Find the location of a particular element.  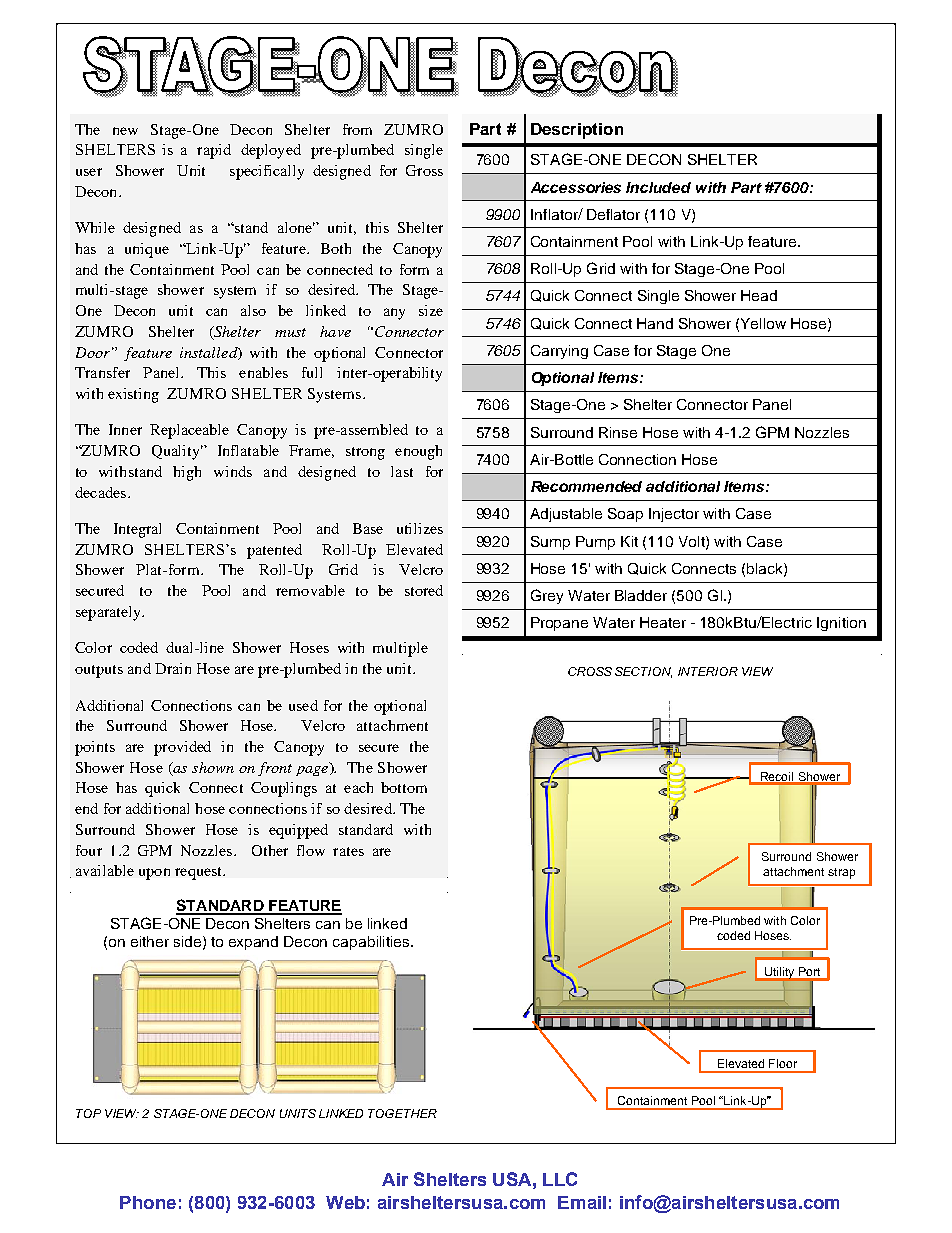

high is located at coordinates (187, 473).
